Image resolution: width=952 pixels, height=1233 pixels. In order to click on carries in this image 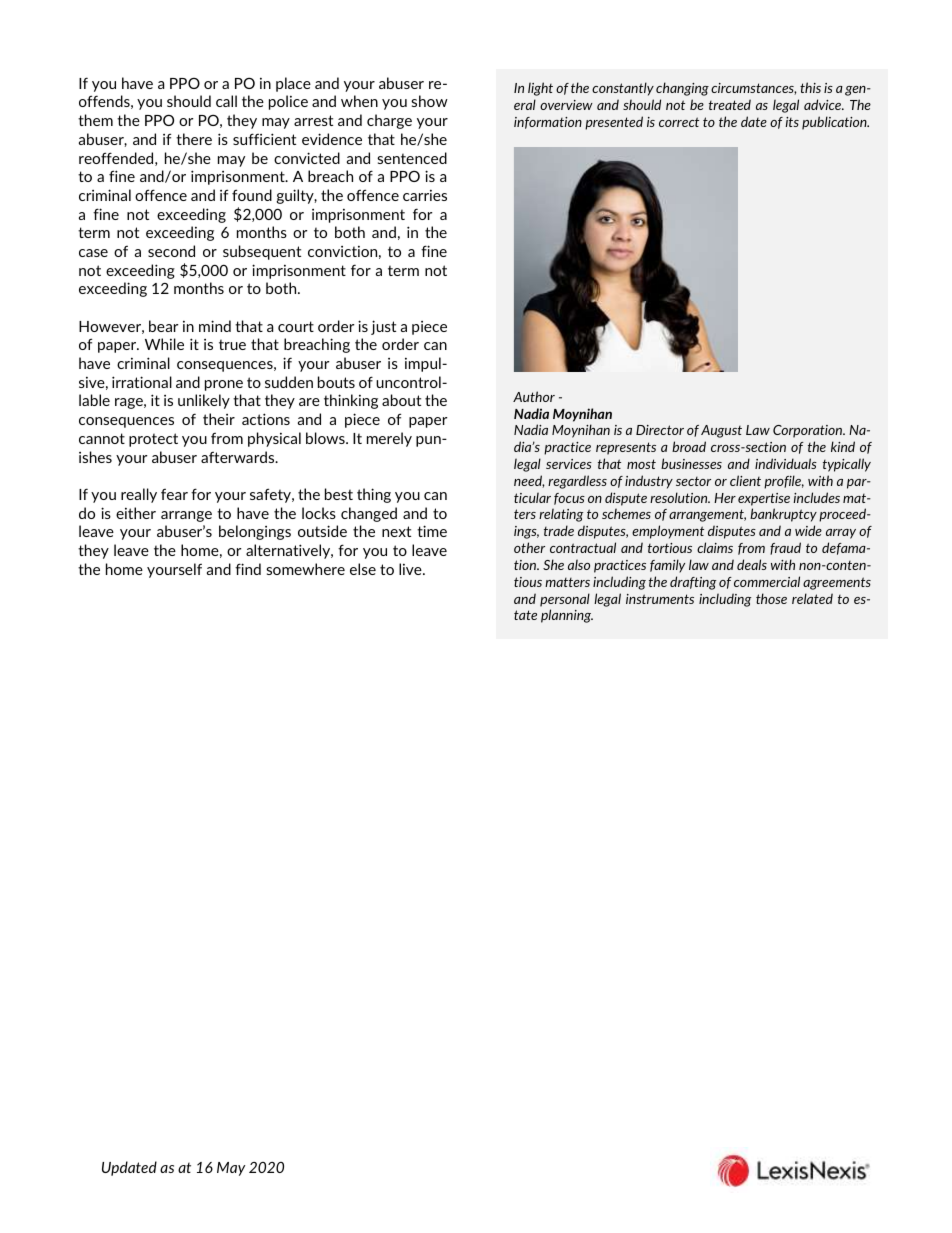, I will do `click(425, 195)`.
